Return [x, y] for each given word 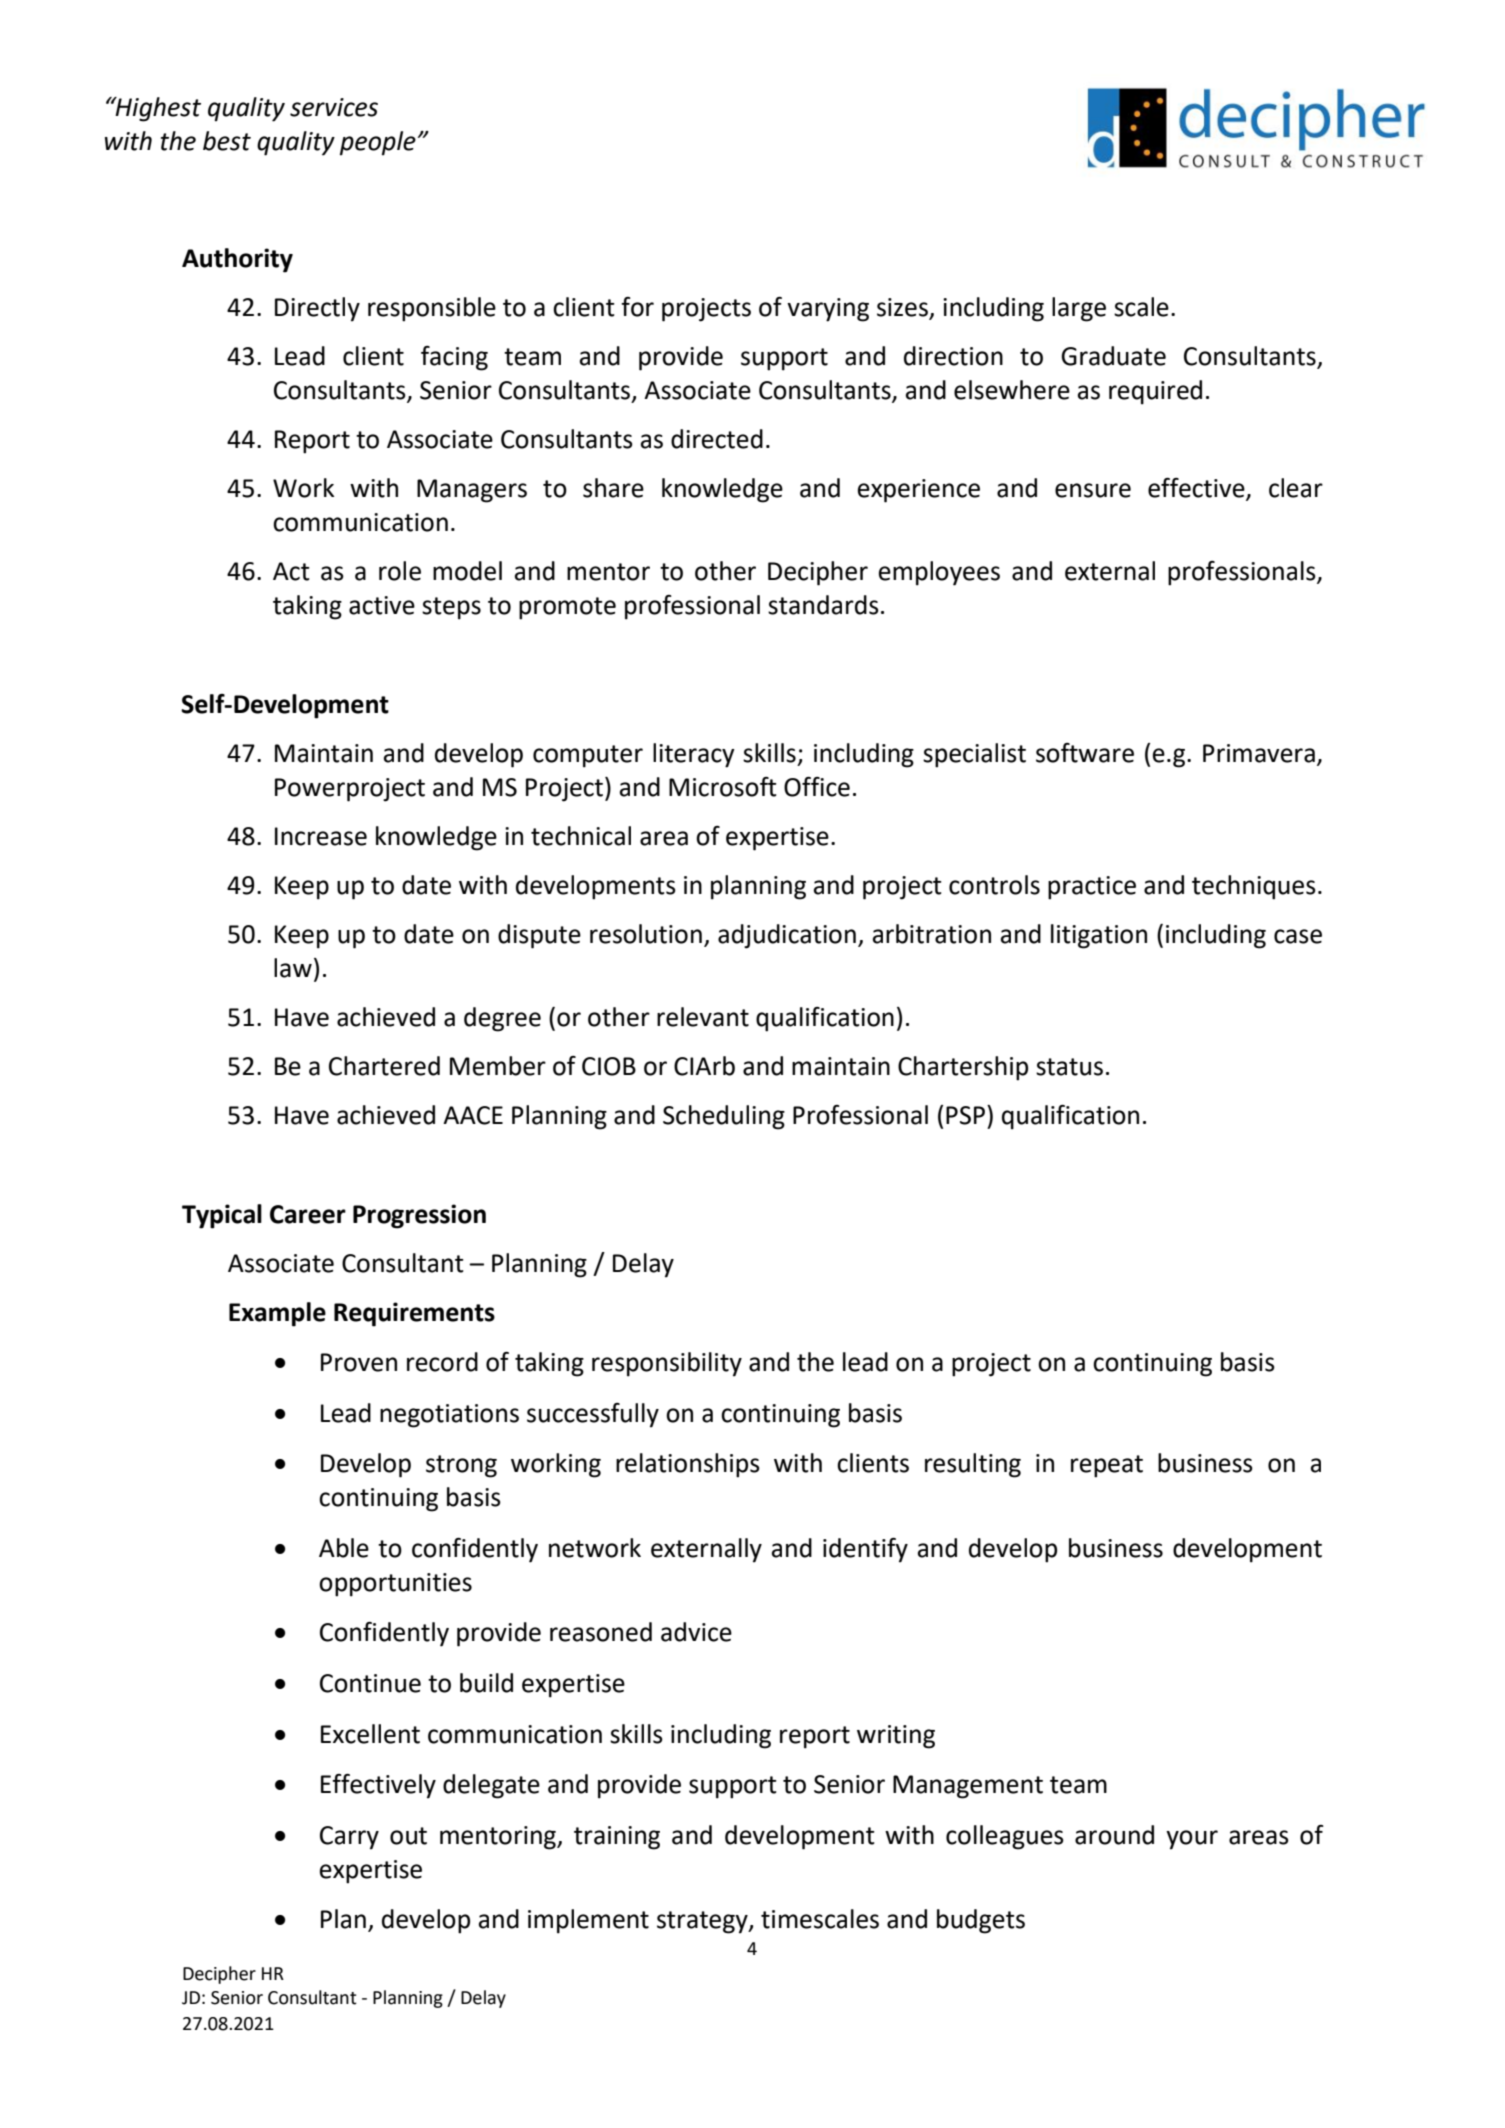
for [637, 307]
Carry [349, 1838]
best [227, 141]
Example [277, 1314]
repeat [1107, 1466]
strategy [703, 1922]
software [1085, 753]
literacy [694, 755]
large [1079, 309]
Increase [321, 836]
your [1192, 1840]
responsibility [667, 1364]
